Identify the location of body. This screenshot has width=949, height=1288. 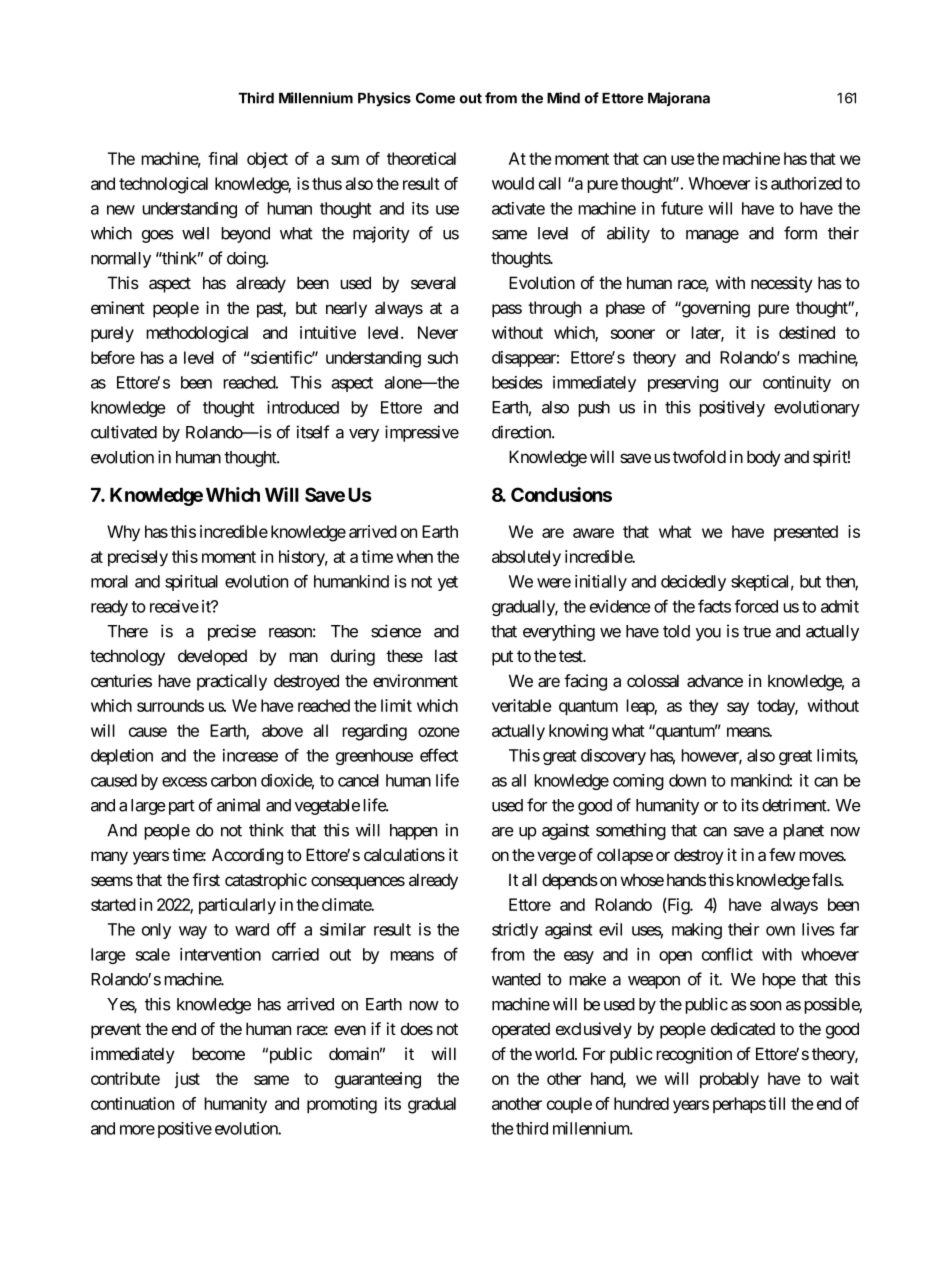
(764, 458).
